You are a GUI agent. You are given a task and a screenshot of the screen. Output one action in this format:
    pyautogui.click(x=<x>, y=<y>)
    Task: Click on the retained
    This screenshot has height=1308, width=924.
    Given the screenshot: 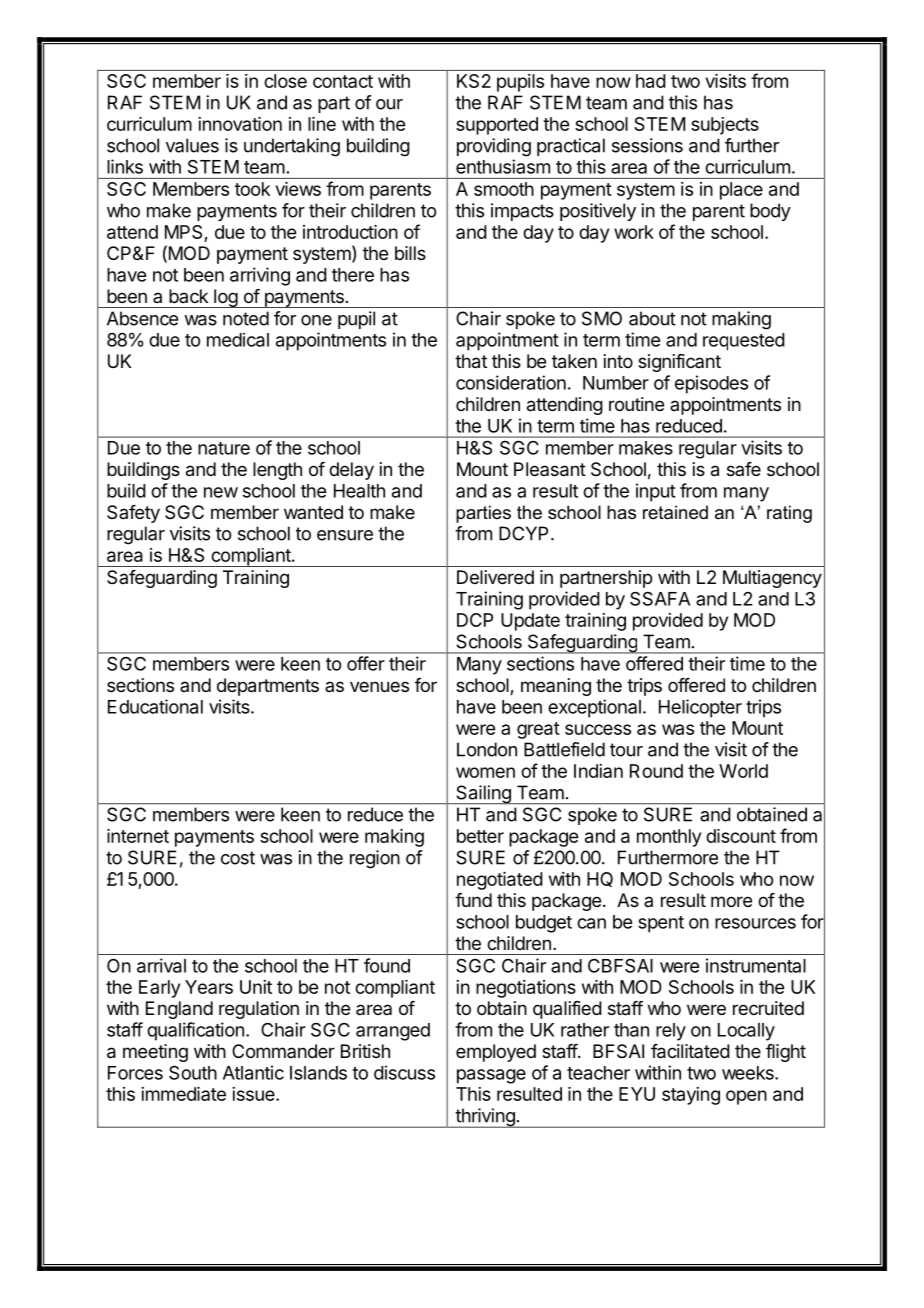 What is the action you would take?
    pyautogui.click(x=675, y=512)
